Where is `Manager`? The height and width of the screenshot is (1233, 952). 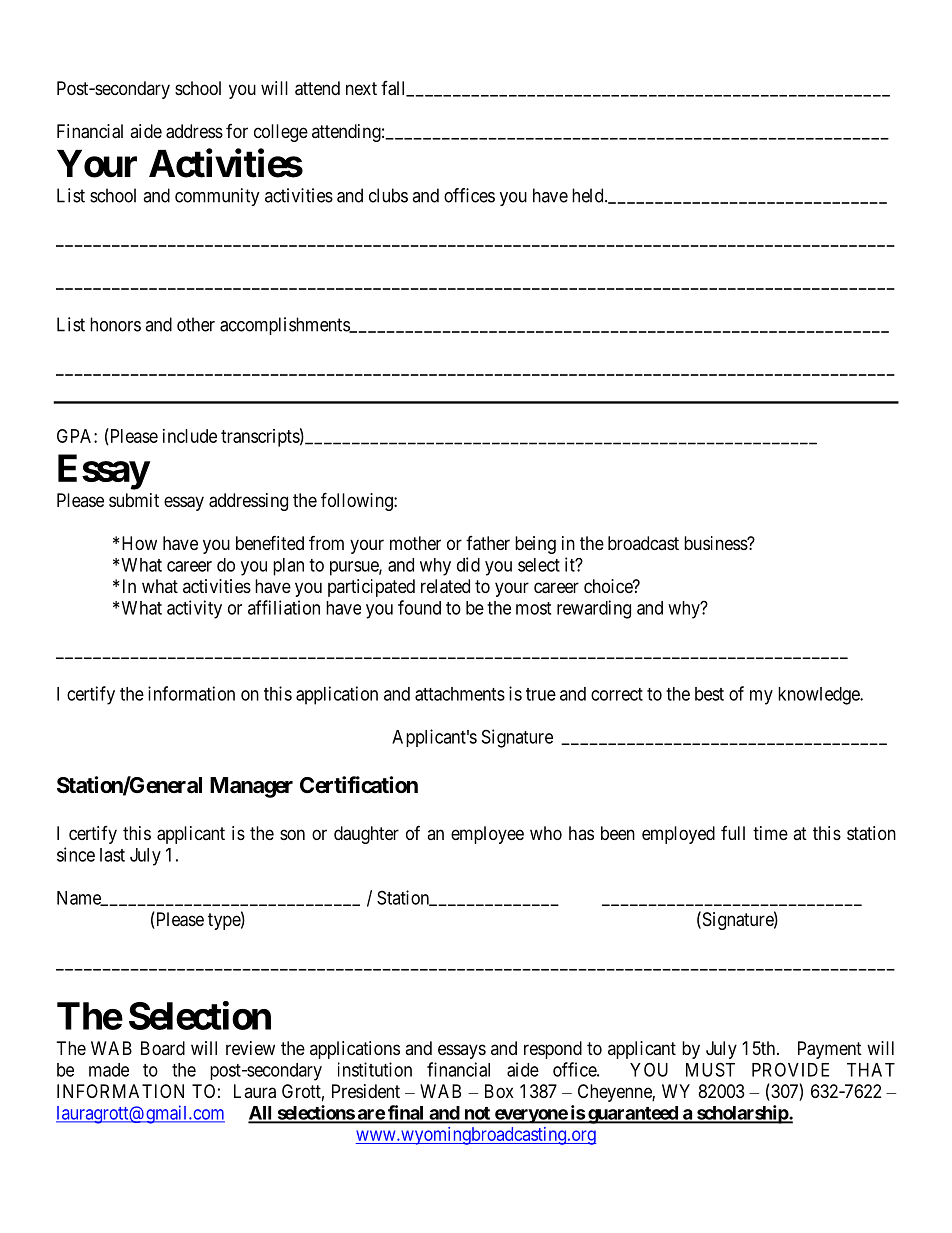
Manager is located at coordinates (251, 787).
